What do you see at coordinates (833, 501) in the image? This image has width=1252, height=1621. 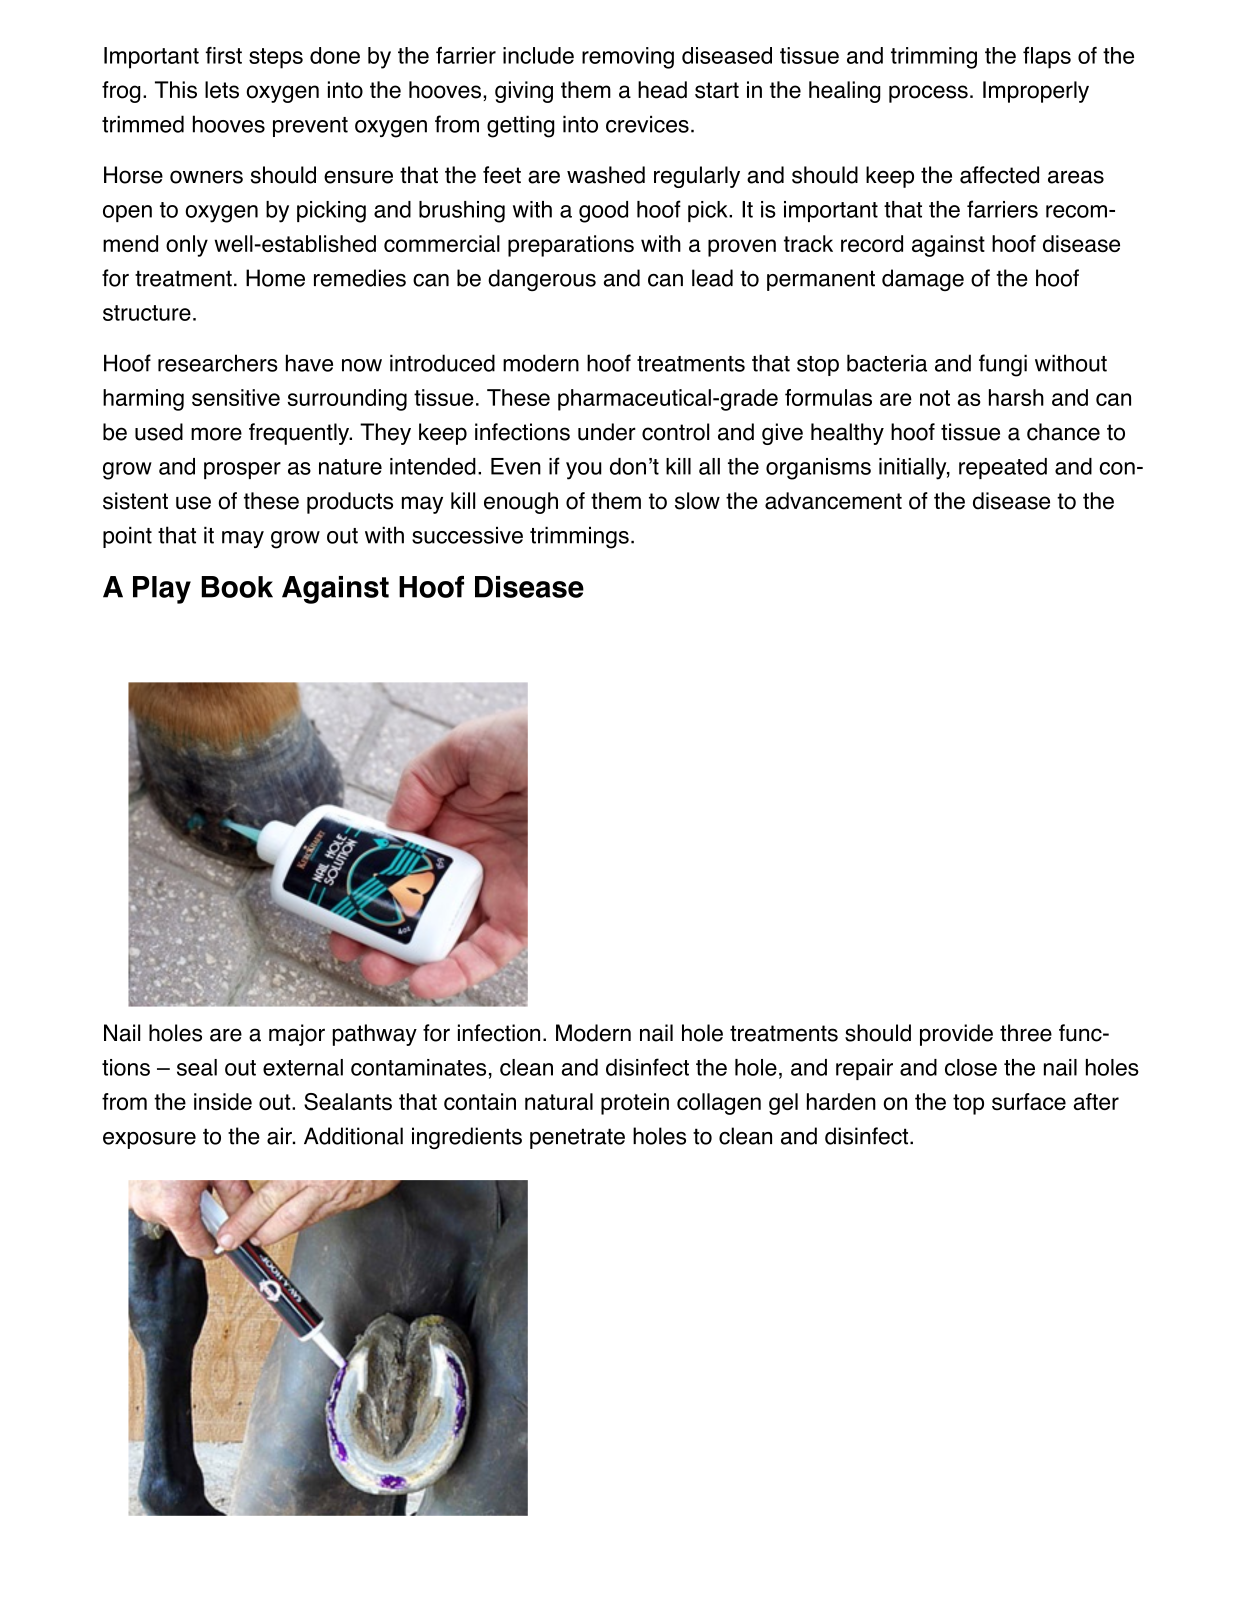 I see `advancement` at bounding box center [833, 501].
